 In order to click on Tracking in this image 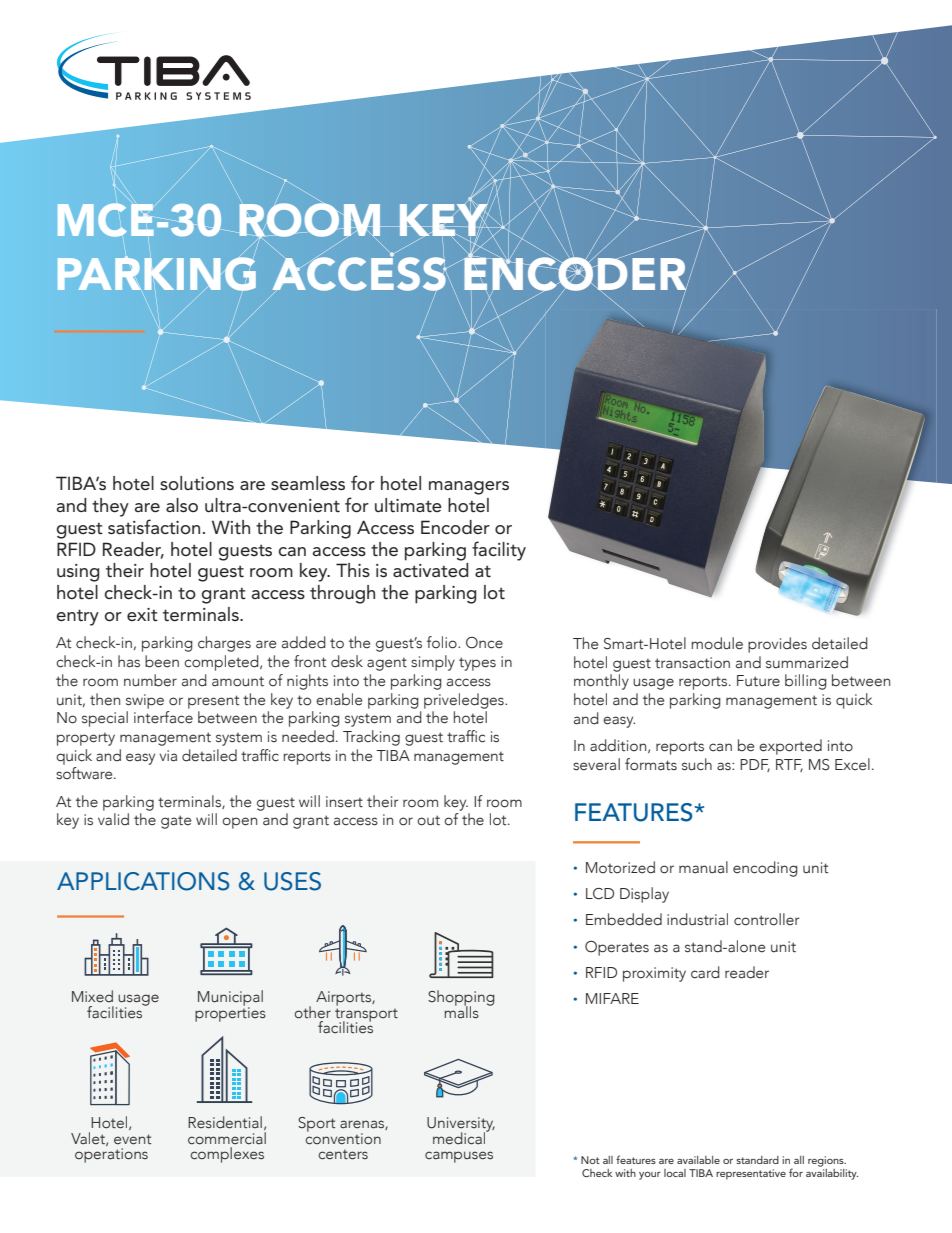, I will do `click(371, 738)`.
